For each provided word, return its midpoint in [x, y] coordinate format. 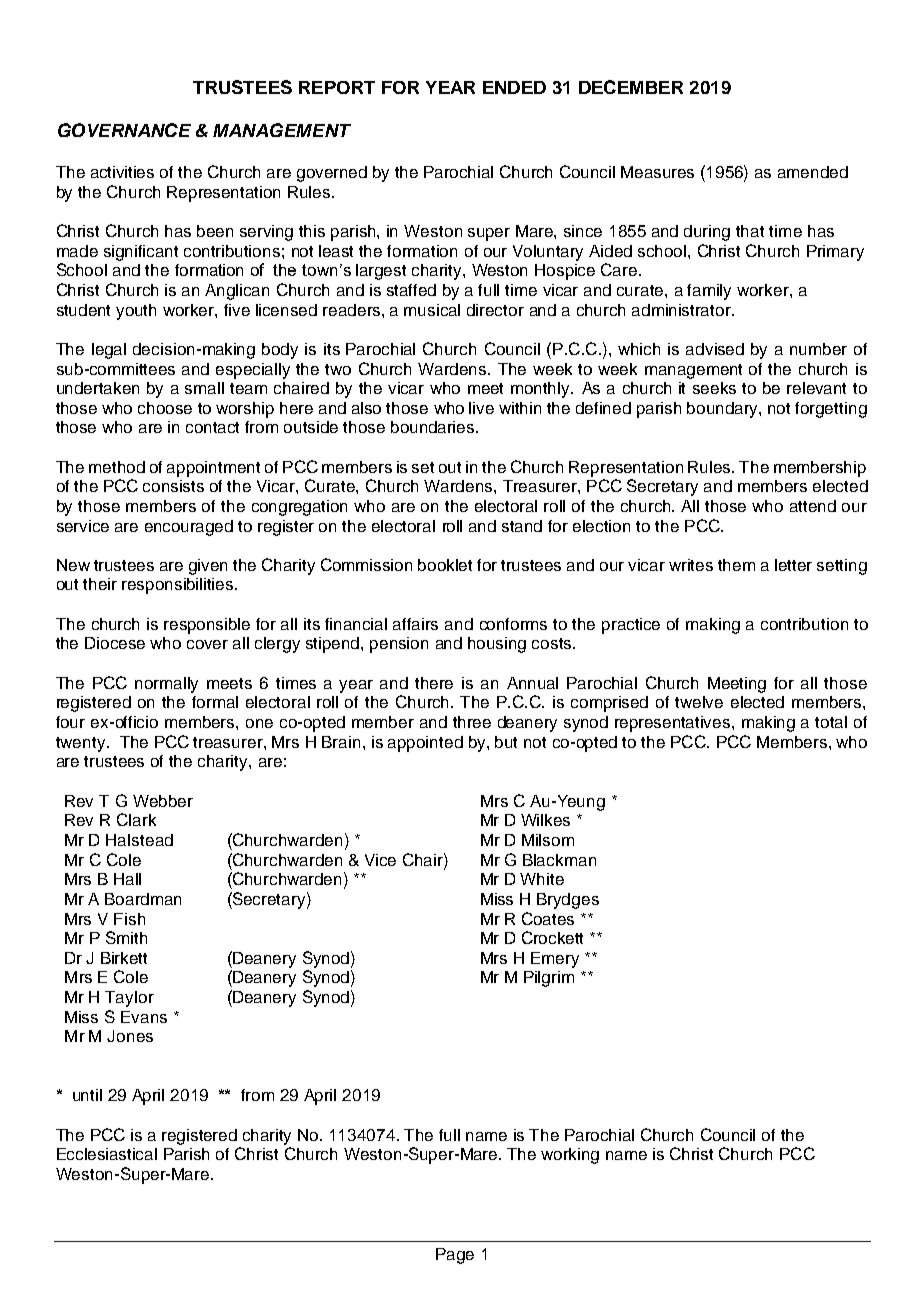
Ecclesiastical [107, 1154]
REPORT [337, 87]
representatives [674, 724]
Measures [657, 172]
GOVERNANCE [124, 130]
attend [813, 506]
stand [522, 526]
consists [173, 486]
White [542, 879]
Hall [127, 879]
